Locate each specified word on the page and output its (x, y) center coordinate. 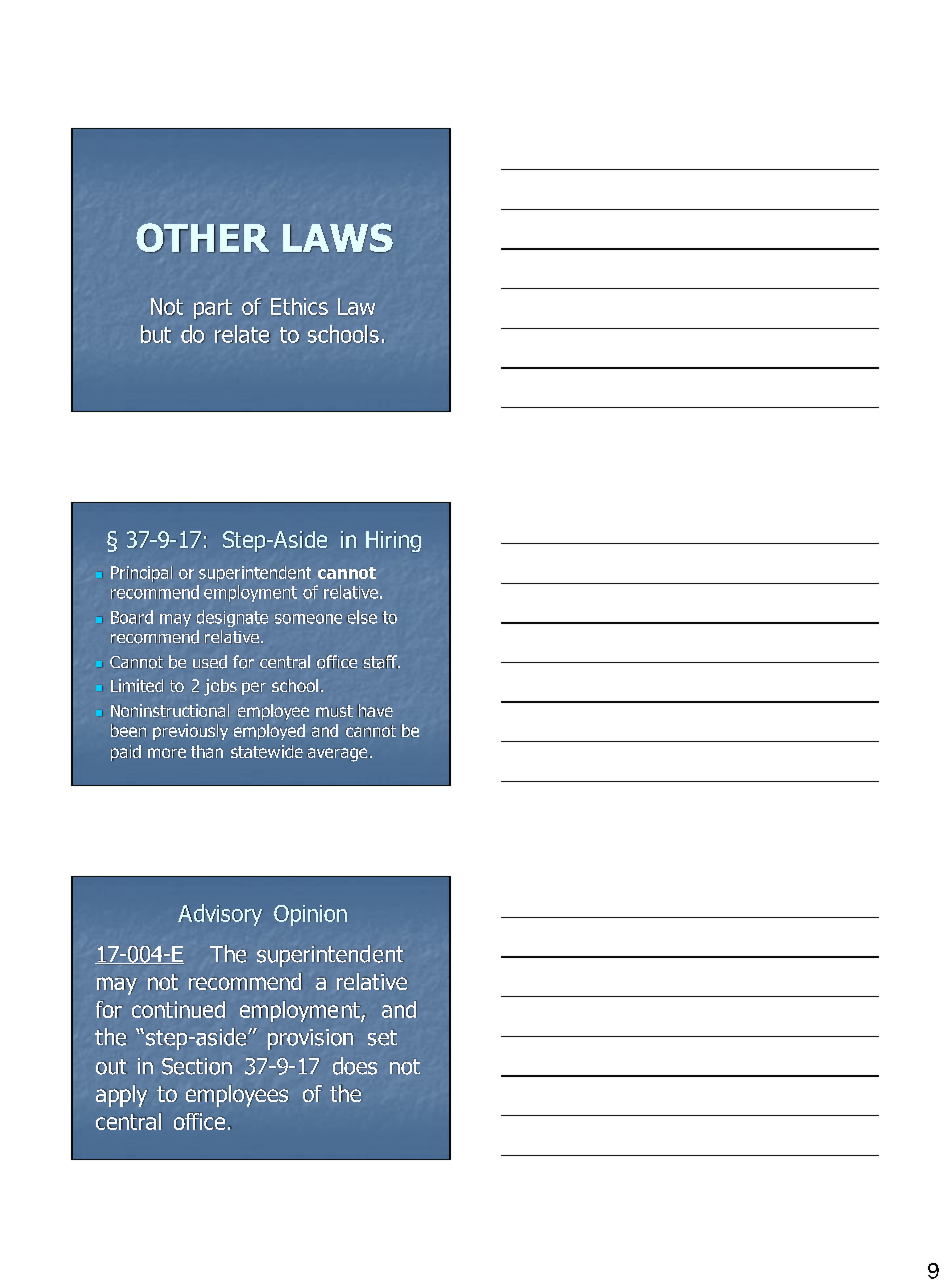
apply (122, 1096)
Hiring (393, 541)
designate (232, 618)
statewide (267, 751)
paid (126, 753)
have (375, 711)
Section (197, 1066)
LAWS (338, 238)
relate (242, 334)
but (156, 334)
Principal (142, 574)
